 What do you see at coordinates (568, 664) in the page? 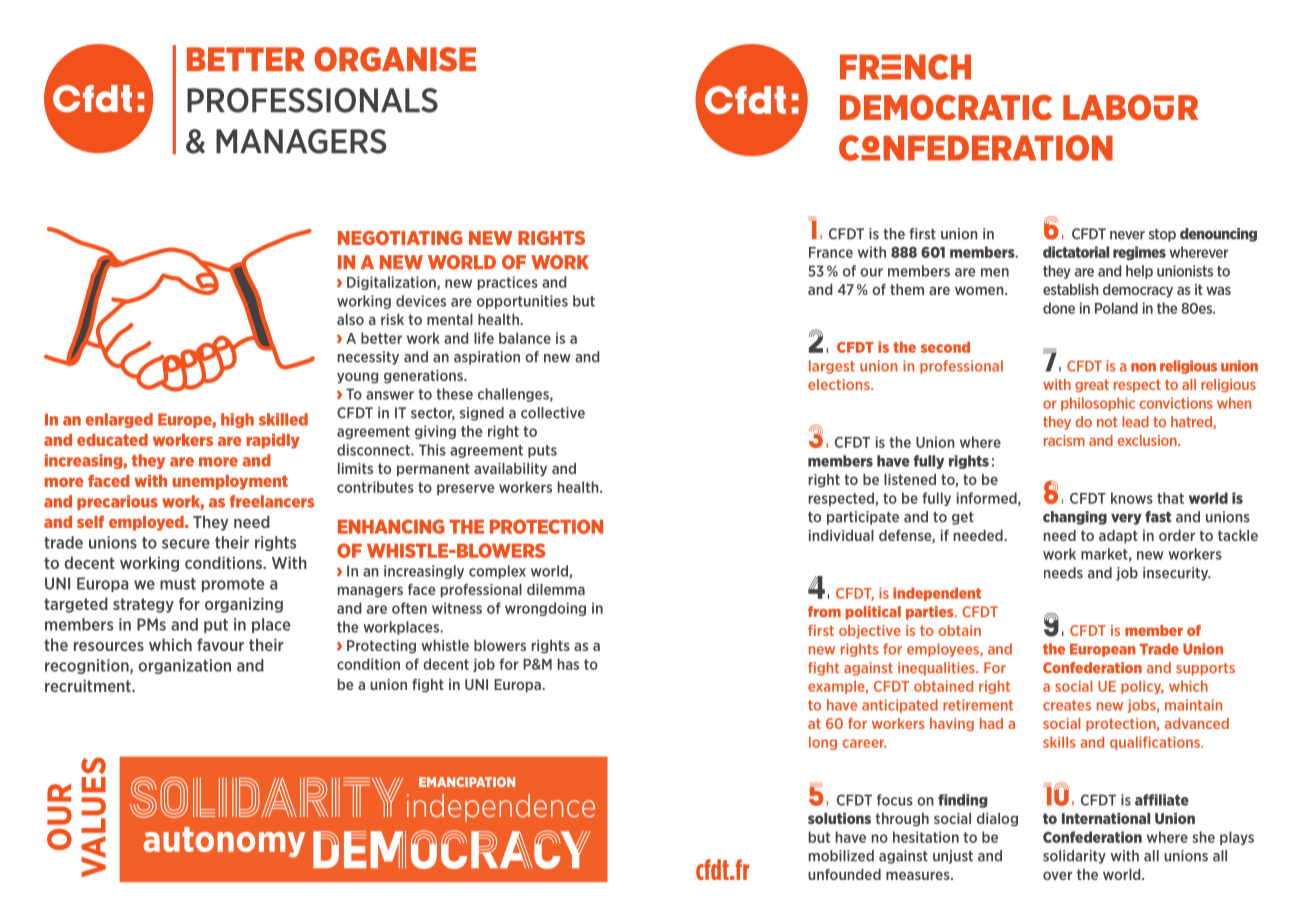
I see `has` at bounding box center [568, 664].
